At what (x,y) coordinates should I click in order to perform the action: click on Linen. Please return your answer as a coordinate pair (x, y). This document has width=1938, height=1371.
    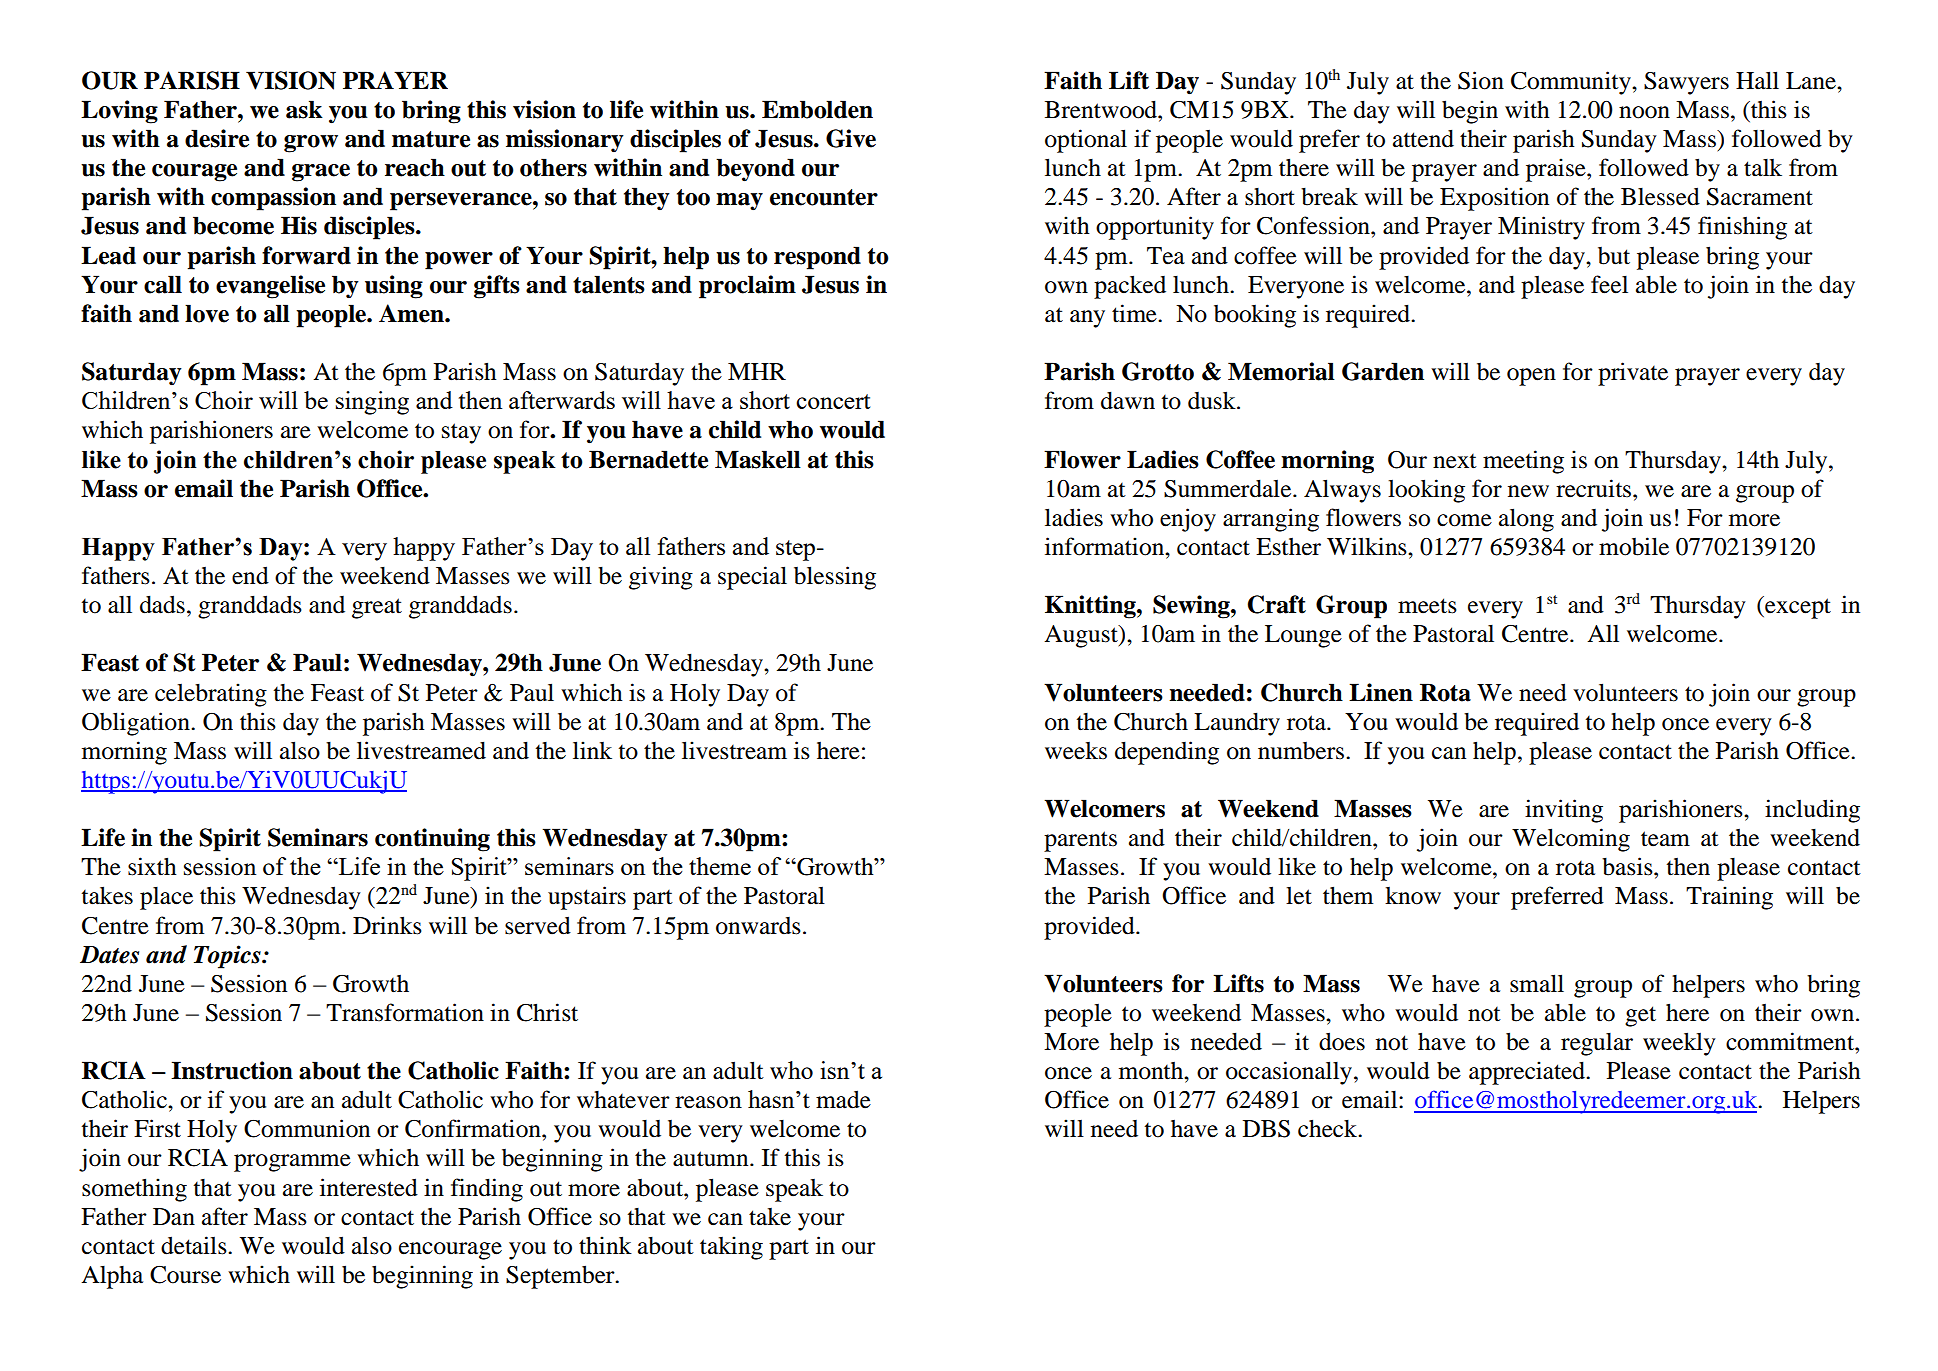
    Looking at the image, I should click on (1381, 692).
